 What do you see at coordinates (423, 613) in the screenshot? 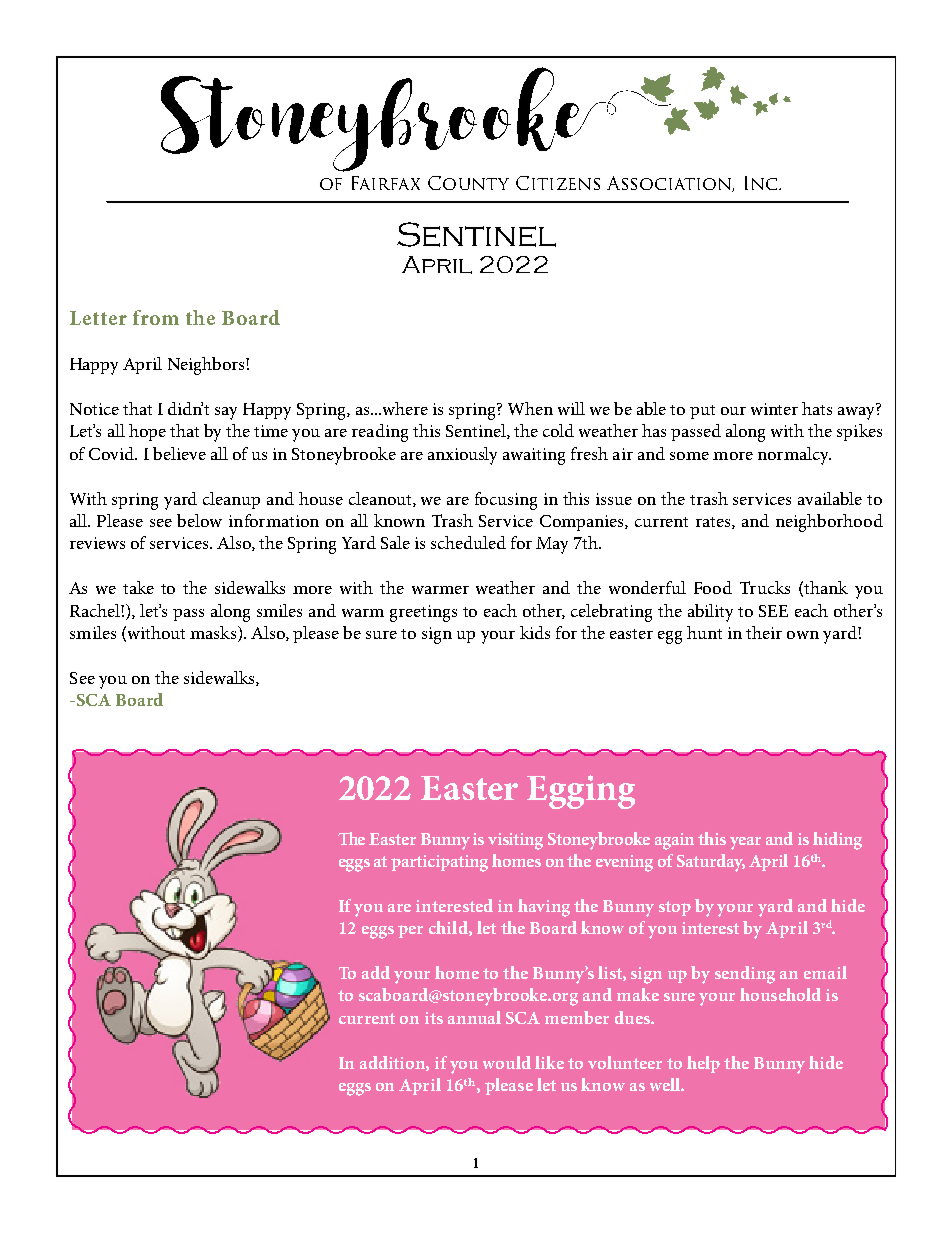
I see `greetings` at bounding box center [423, 613].
